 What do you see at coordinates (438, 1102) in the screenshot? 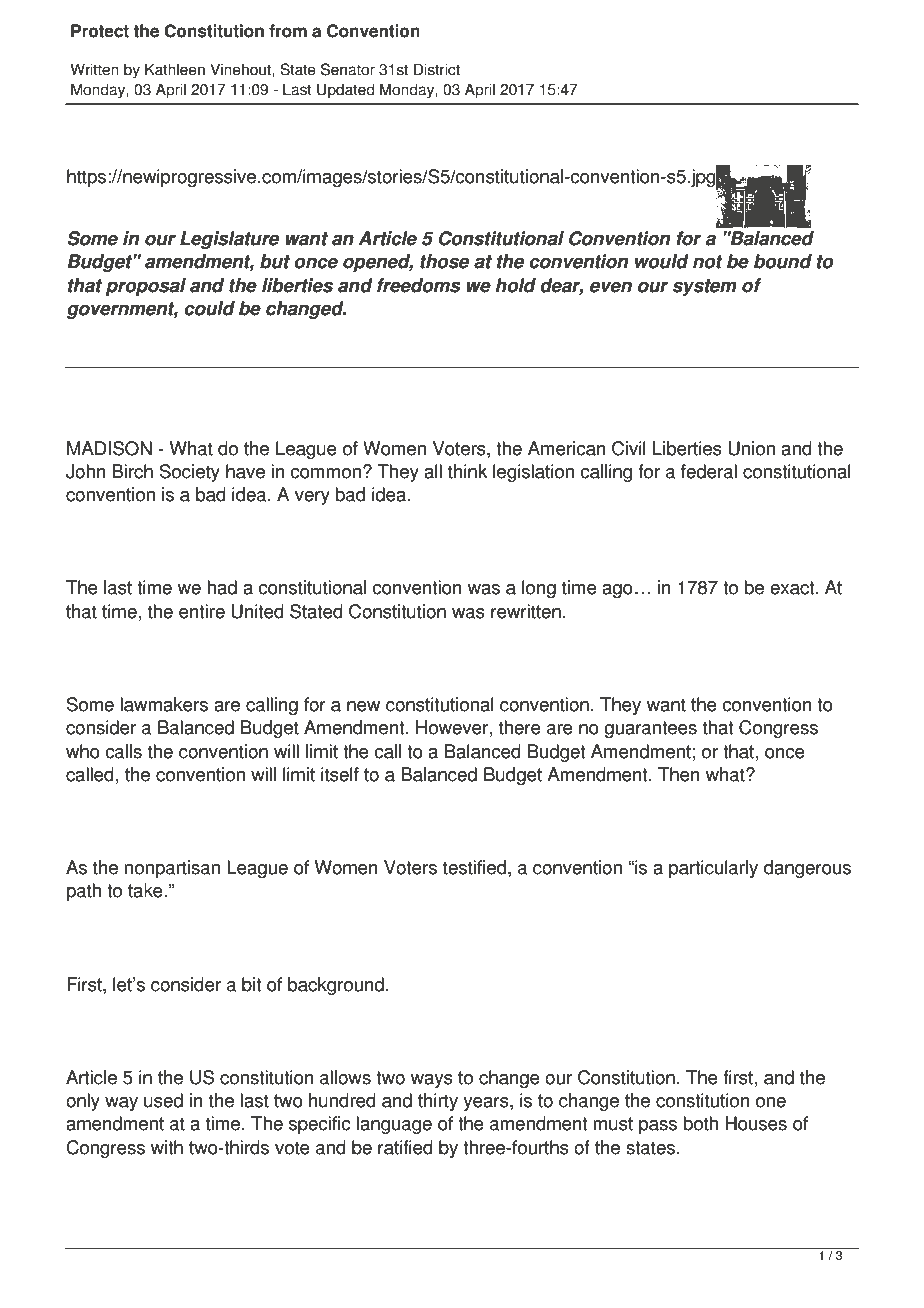
I see `thirty` at bounding box center [438, 1102].
